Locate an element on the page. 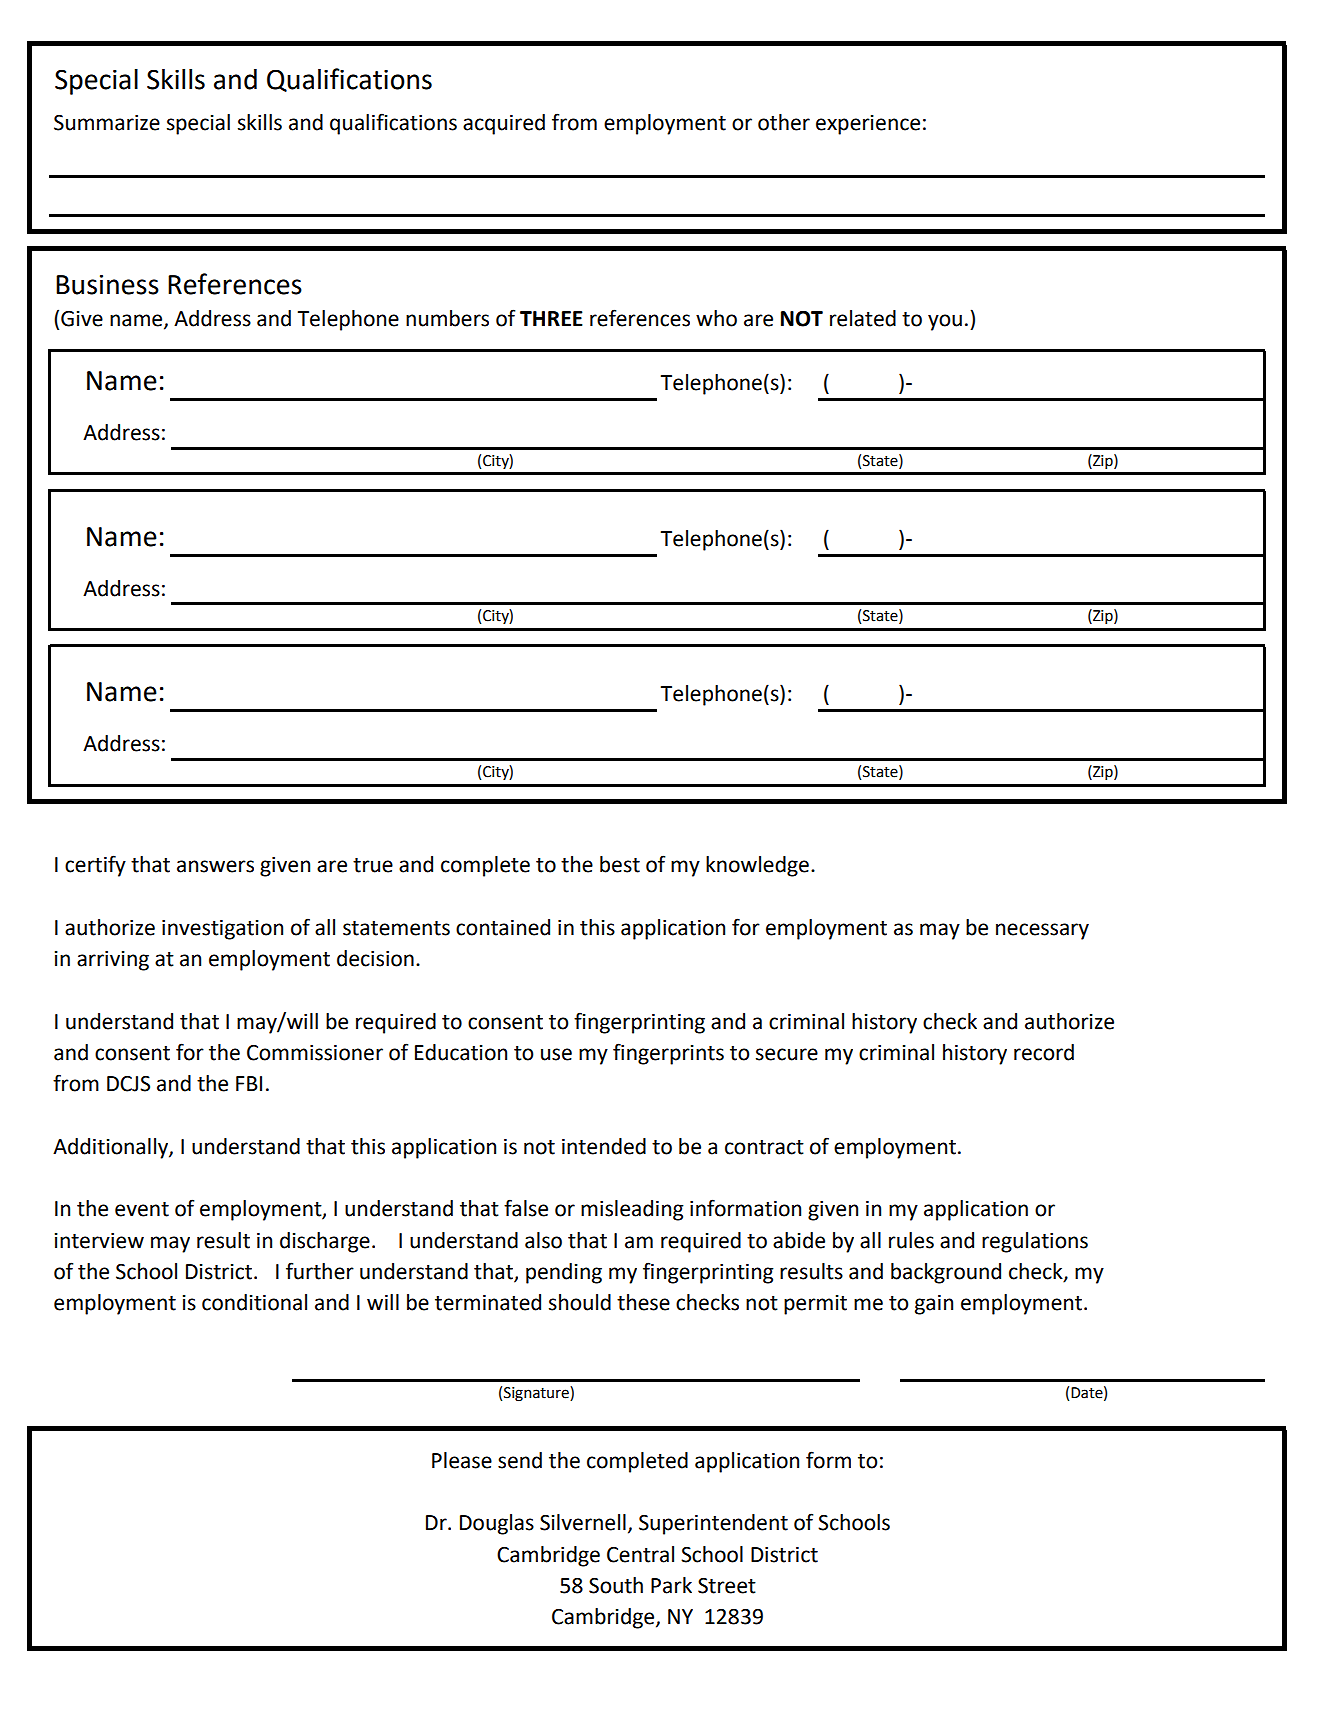  Summarize is located at coordinates (107, 123).
